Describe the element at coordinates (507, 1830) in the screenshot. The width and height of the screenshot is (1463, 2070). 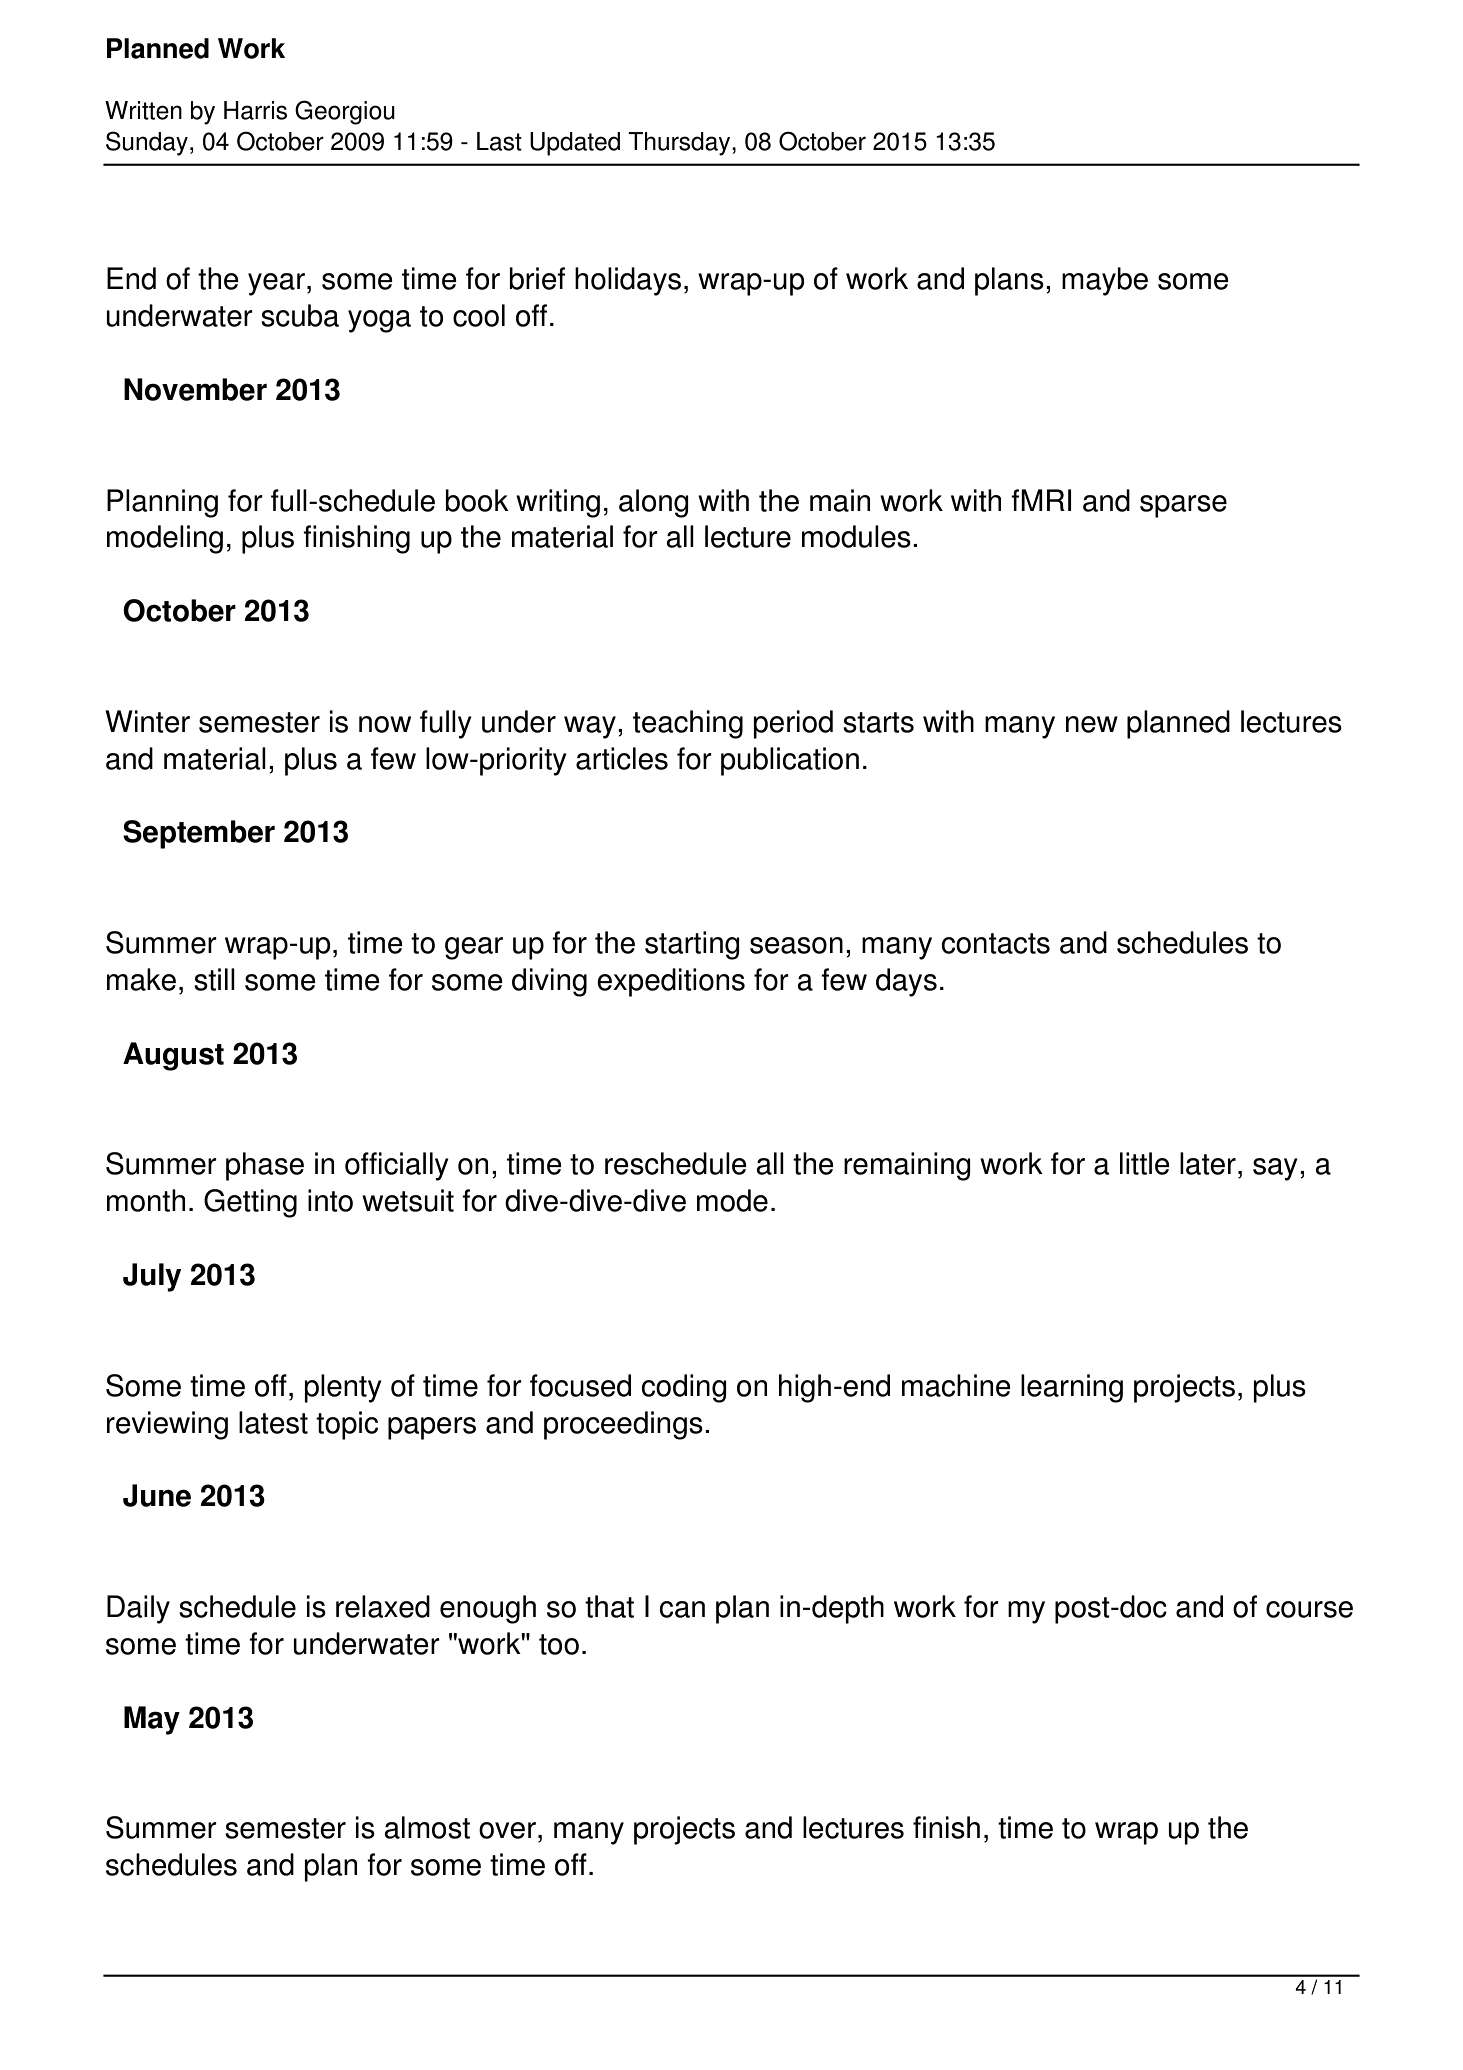
I see `over` at that location.
